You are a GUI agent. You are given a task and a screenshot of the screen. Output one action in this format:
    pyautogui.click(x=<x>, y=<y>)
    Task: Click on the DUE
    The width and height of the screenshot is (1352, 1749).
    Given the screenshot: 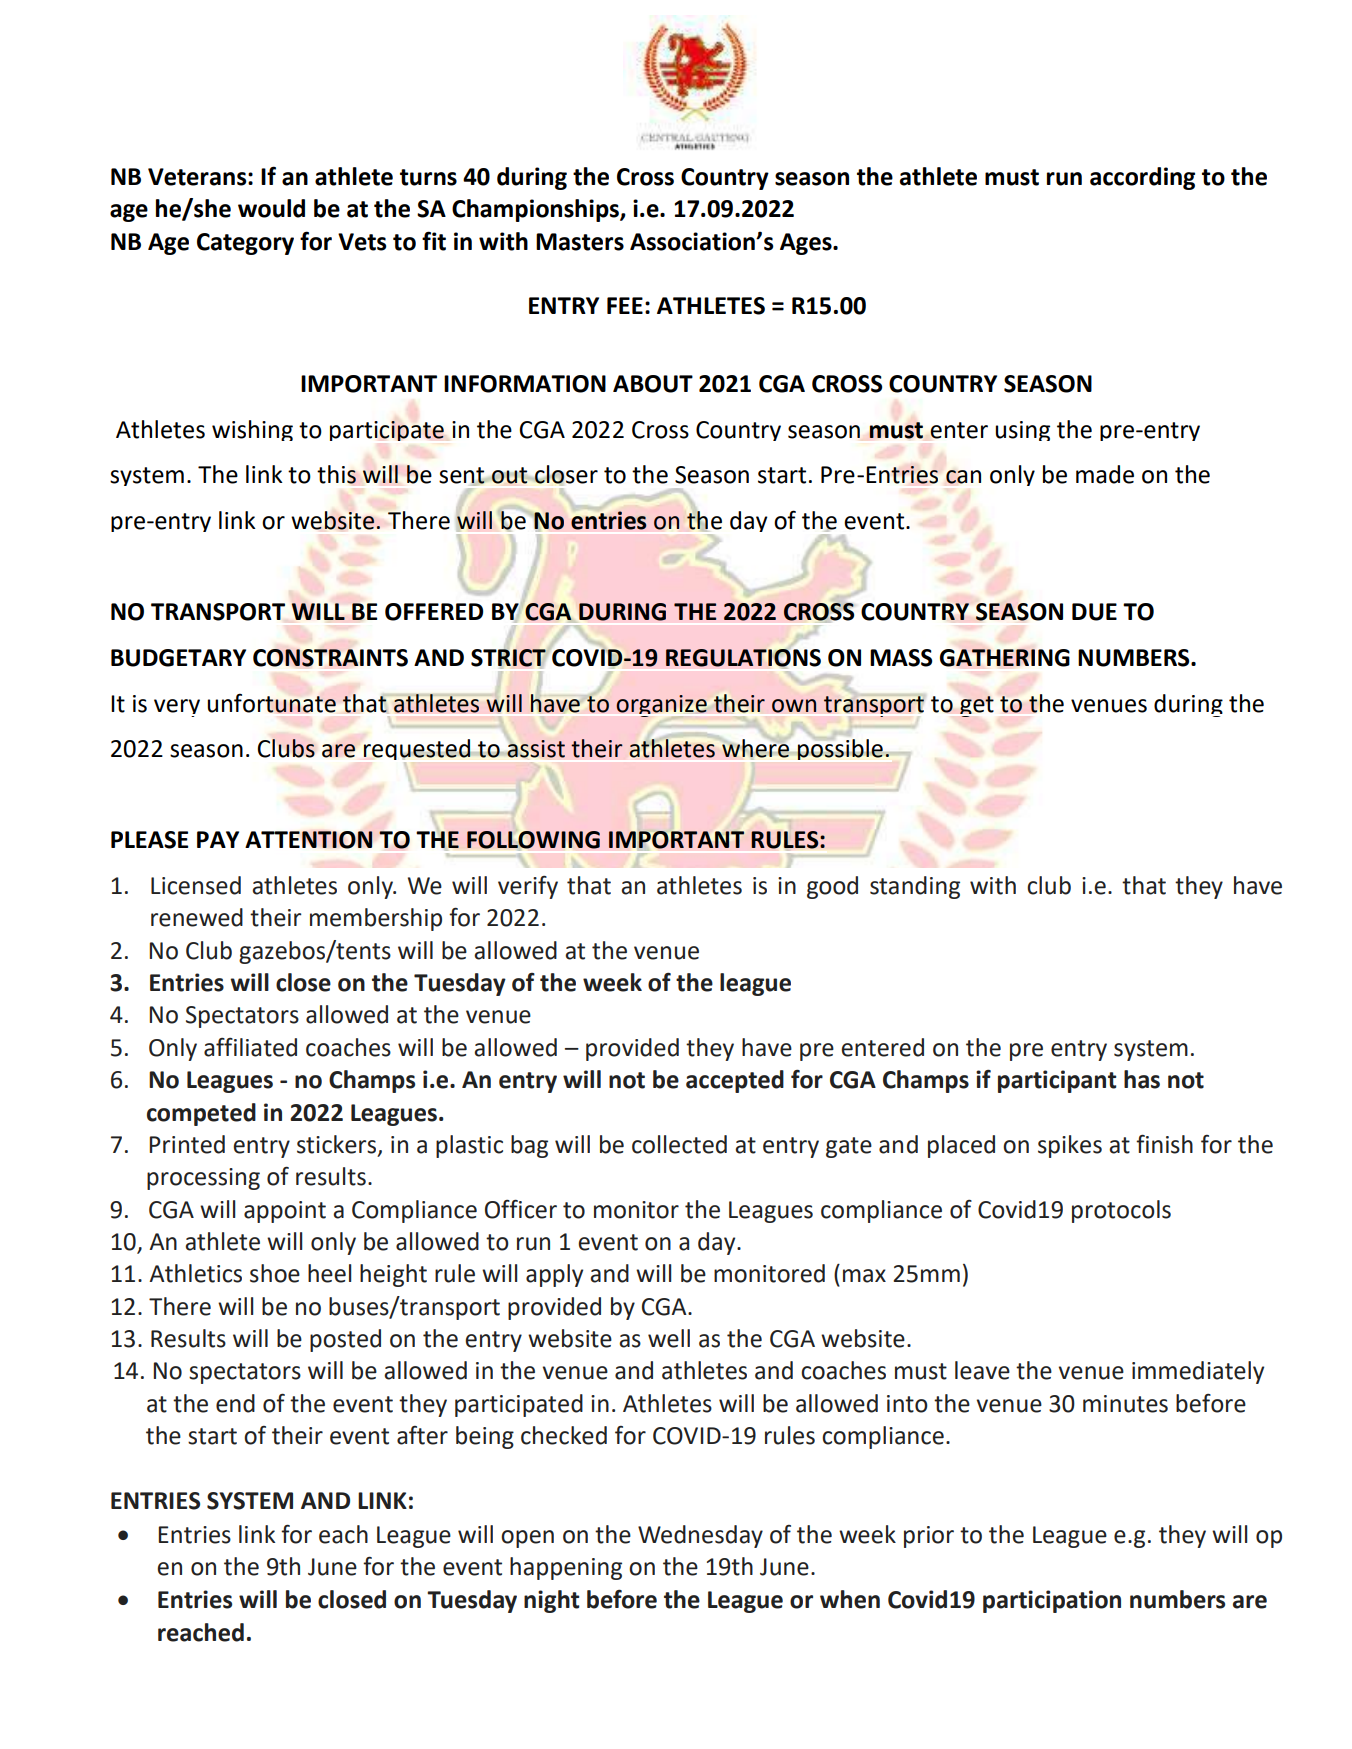 What is the action you would take?
    pyautogui.click(x=1094, y=612)
